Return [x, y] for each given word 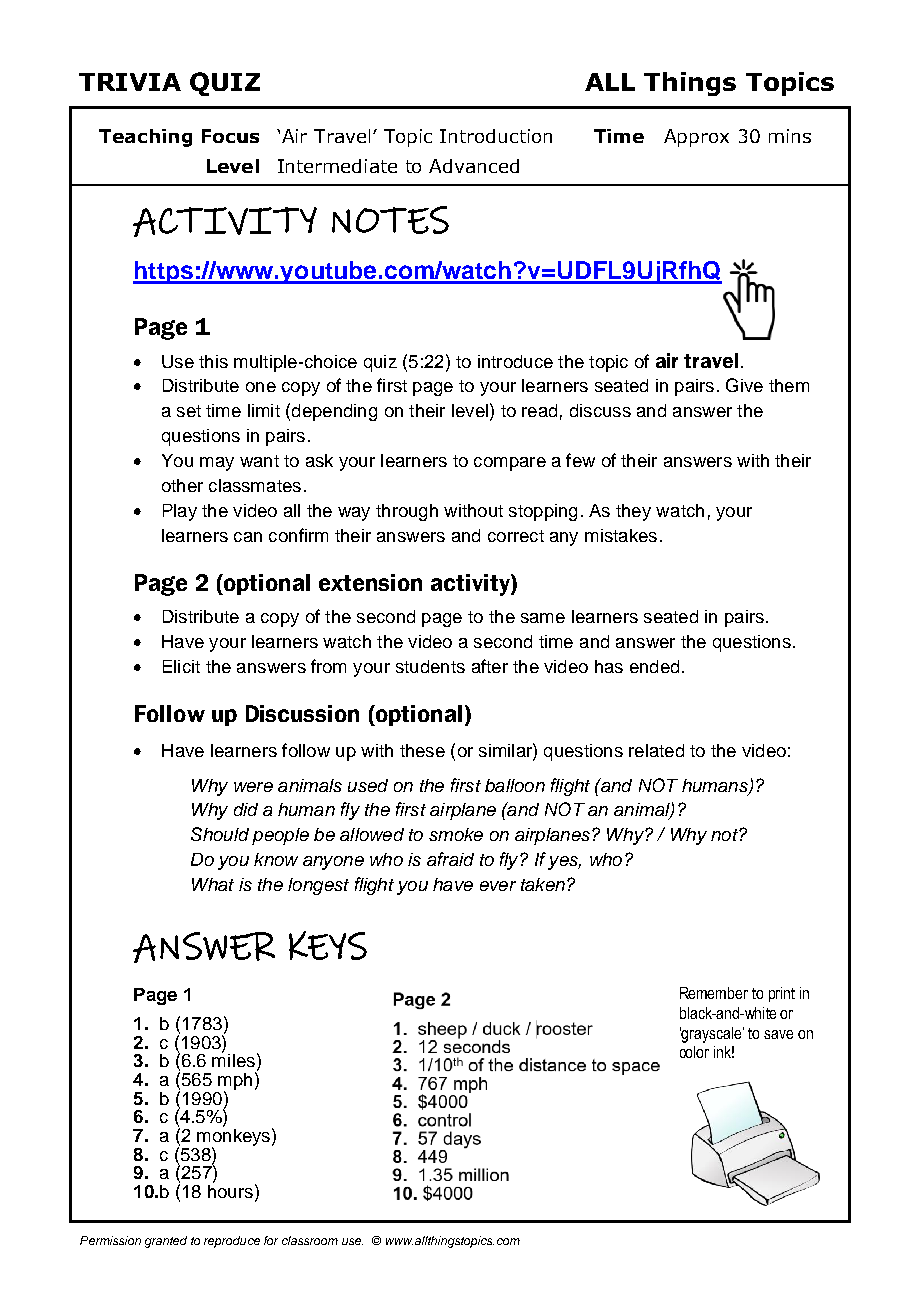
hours [230, 1190]
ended [654, 666]
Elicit [181, 666]
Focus [230, 136]
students [430, 666]
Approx [696, 138]
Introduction [496, 136]
